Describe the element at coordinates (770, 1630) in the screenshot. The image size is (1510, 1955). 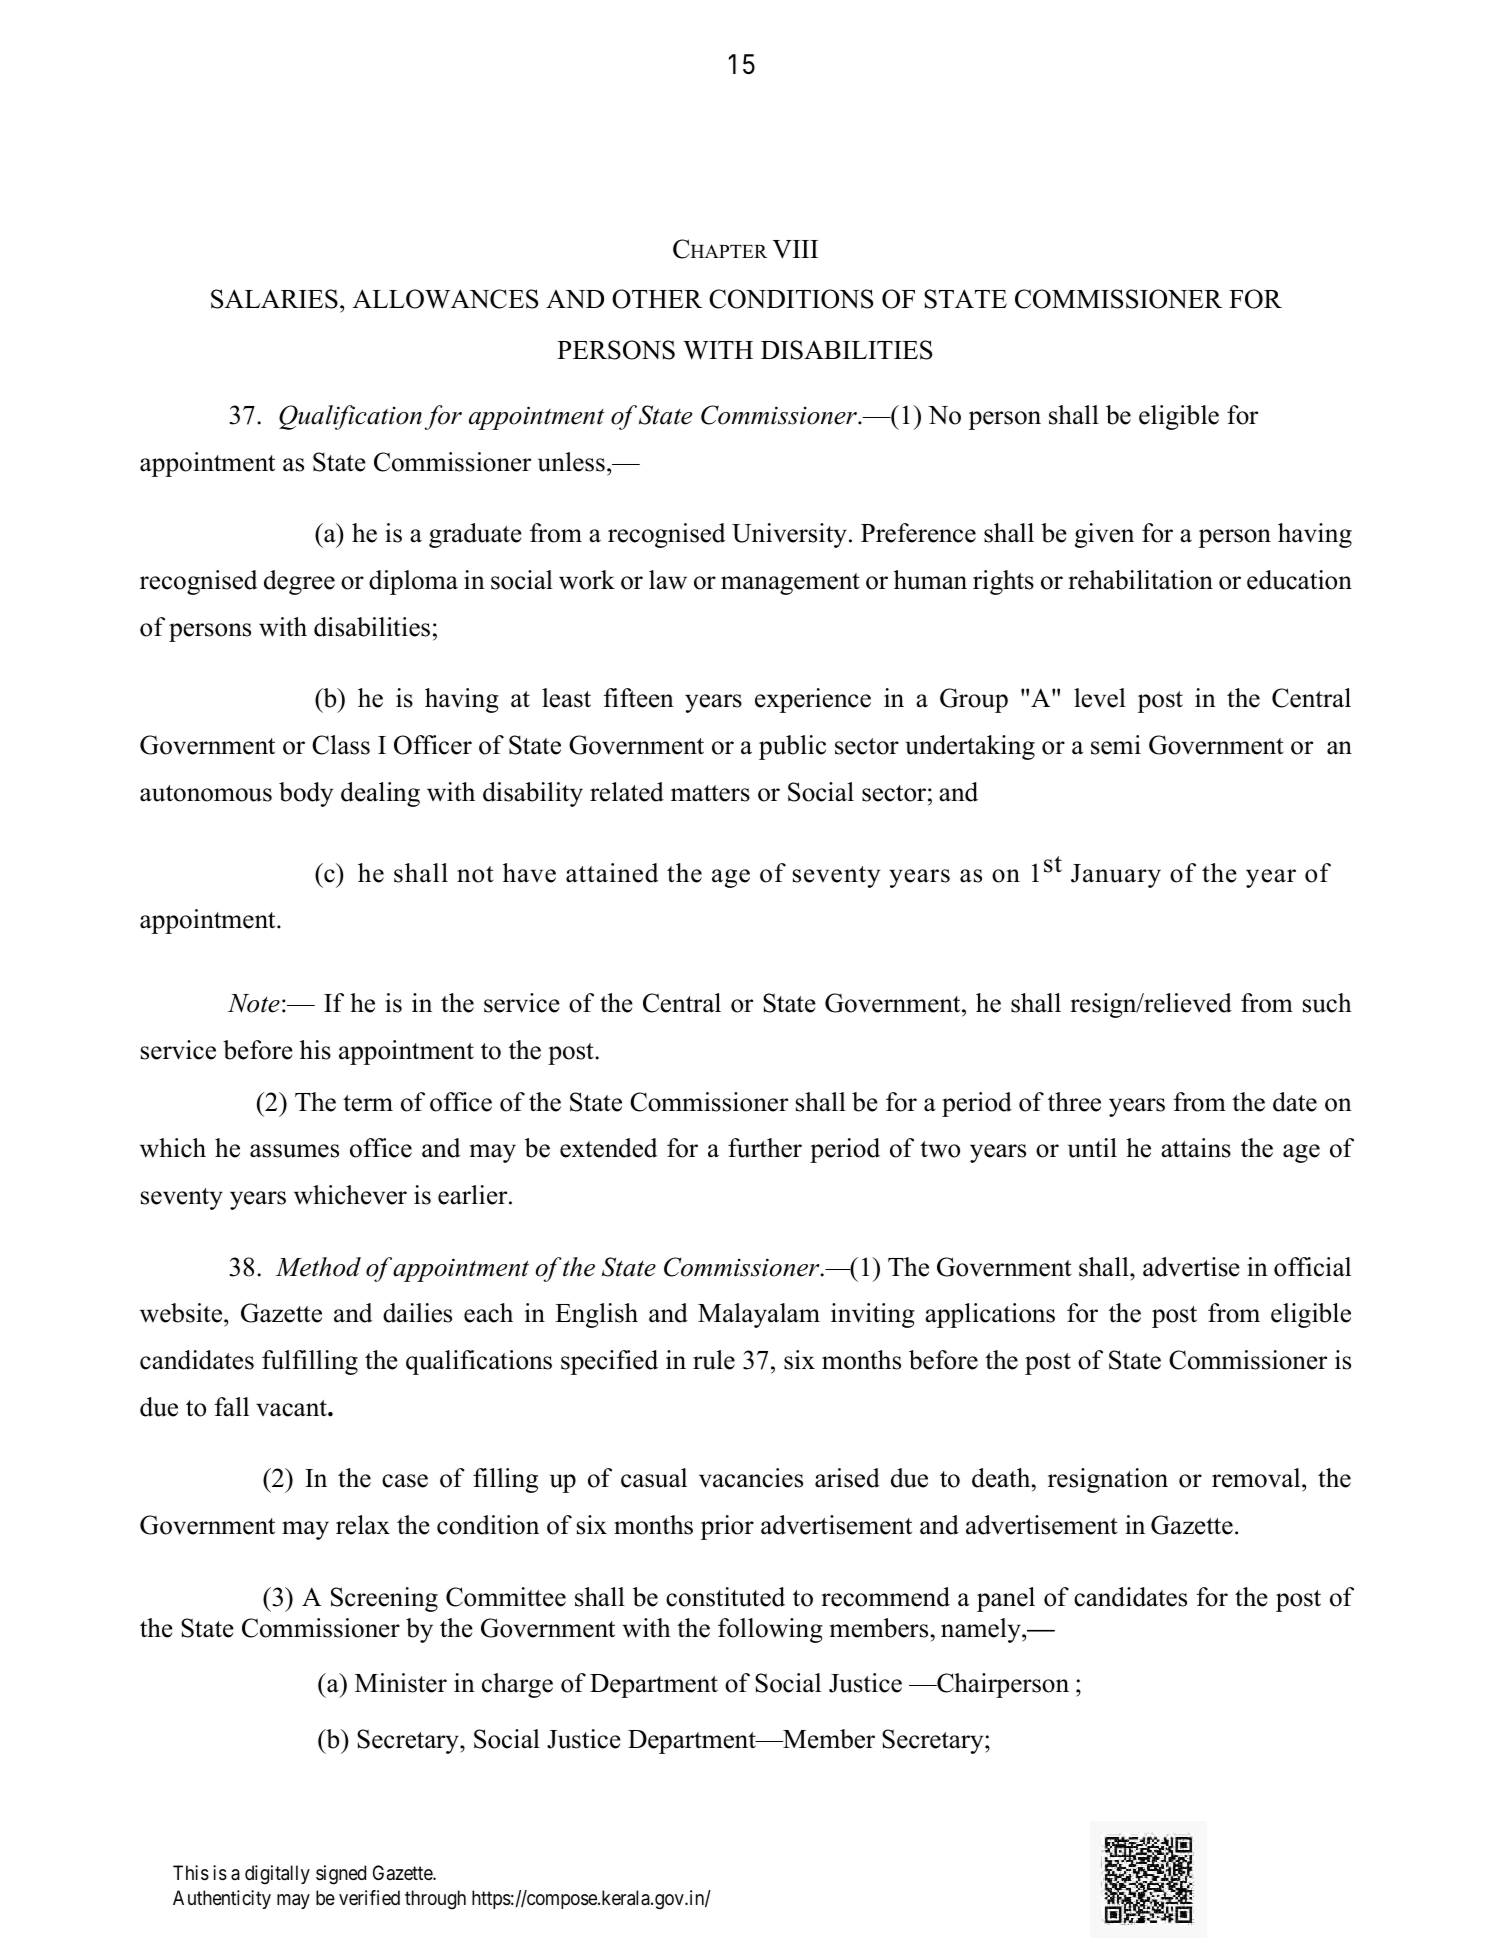
I see `following` at that location.
